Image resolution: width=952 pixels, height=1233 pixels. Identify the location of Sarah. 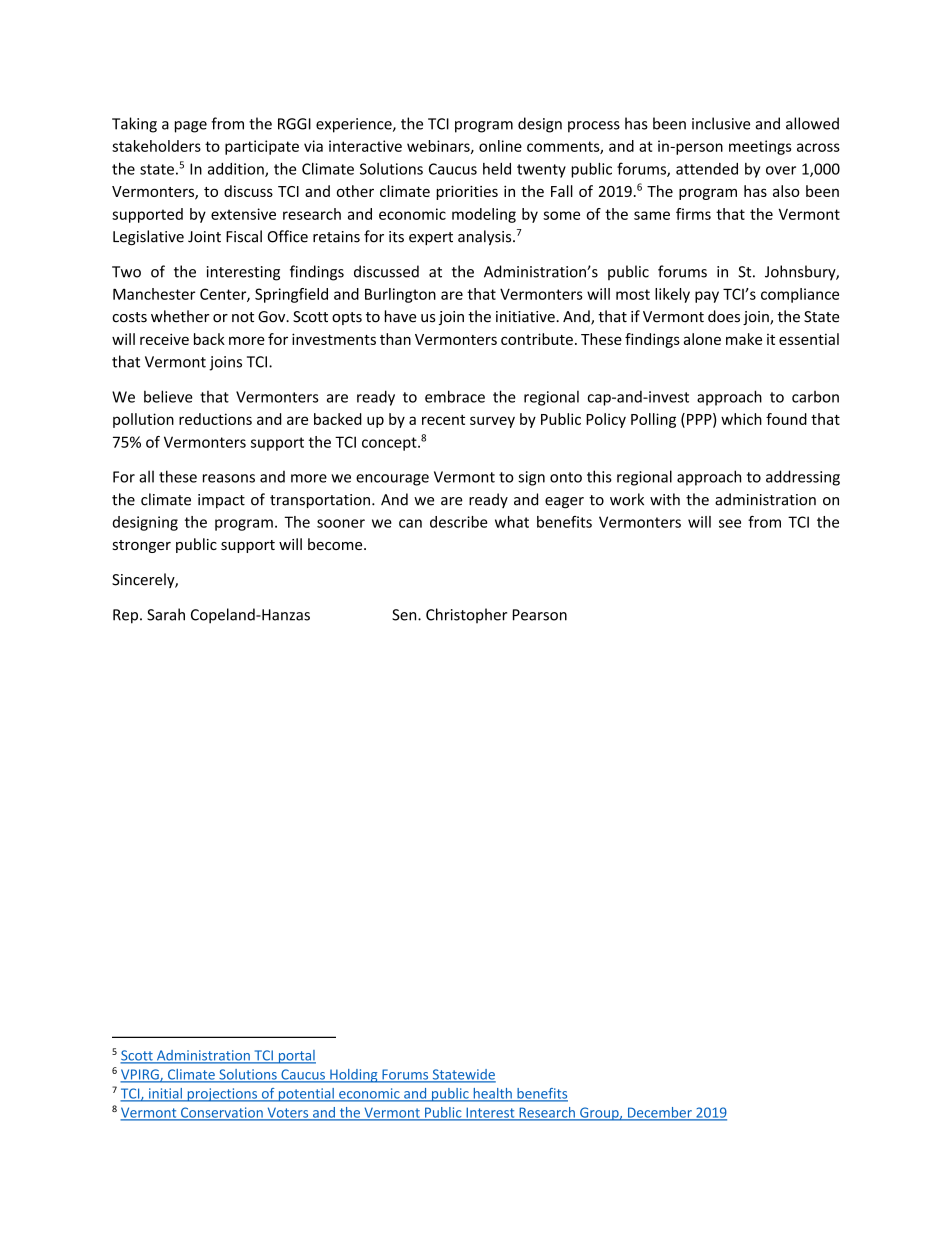
(166, 614).
